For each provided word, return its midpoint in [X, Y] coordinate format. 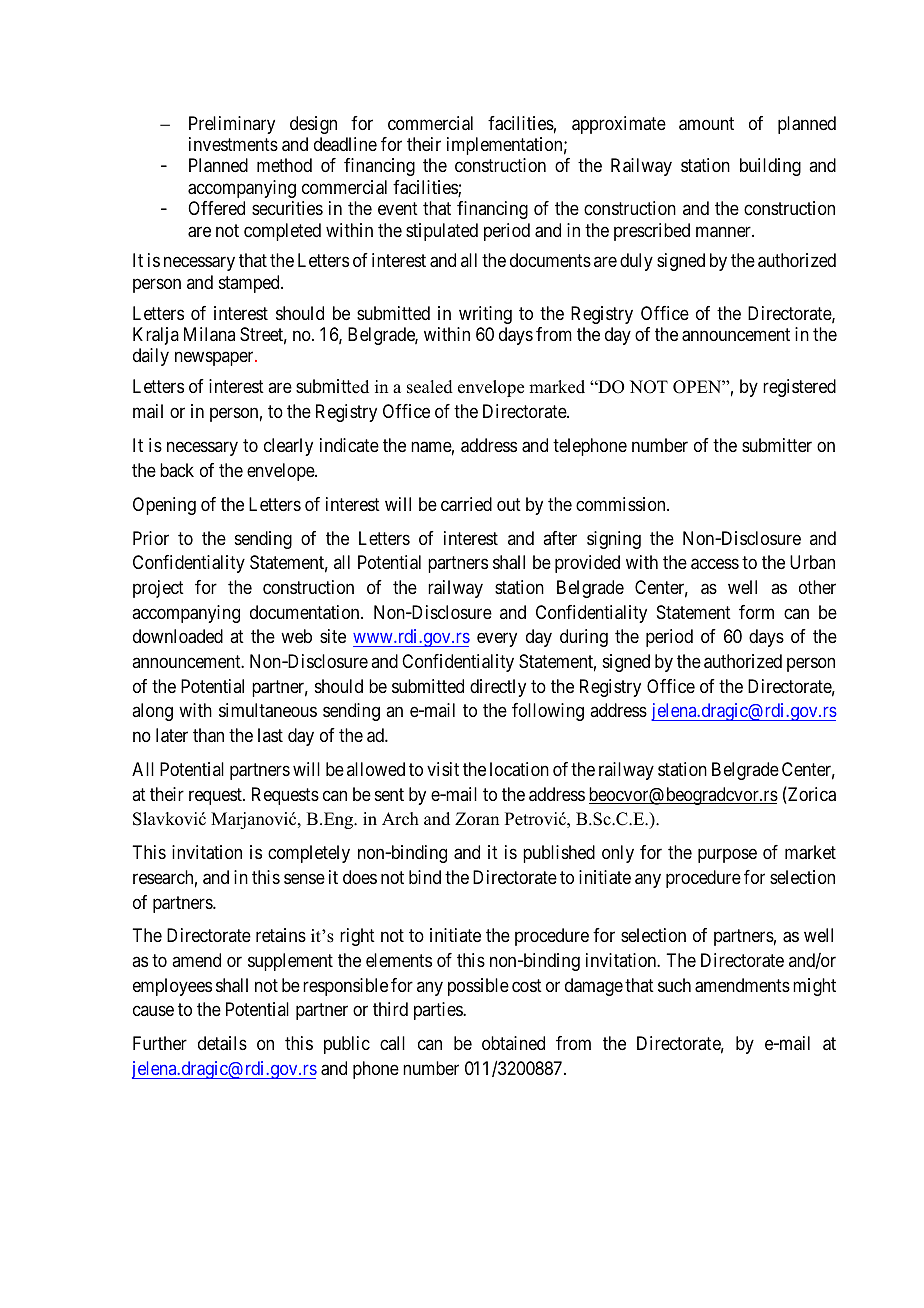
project [158, 589]
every [497, 640]
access [715, 564]
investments [233, 144]
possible [478, 987]
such [674, 985]
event [398, 208]
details [222, 1043]
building [770, 167]
